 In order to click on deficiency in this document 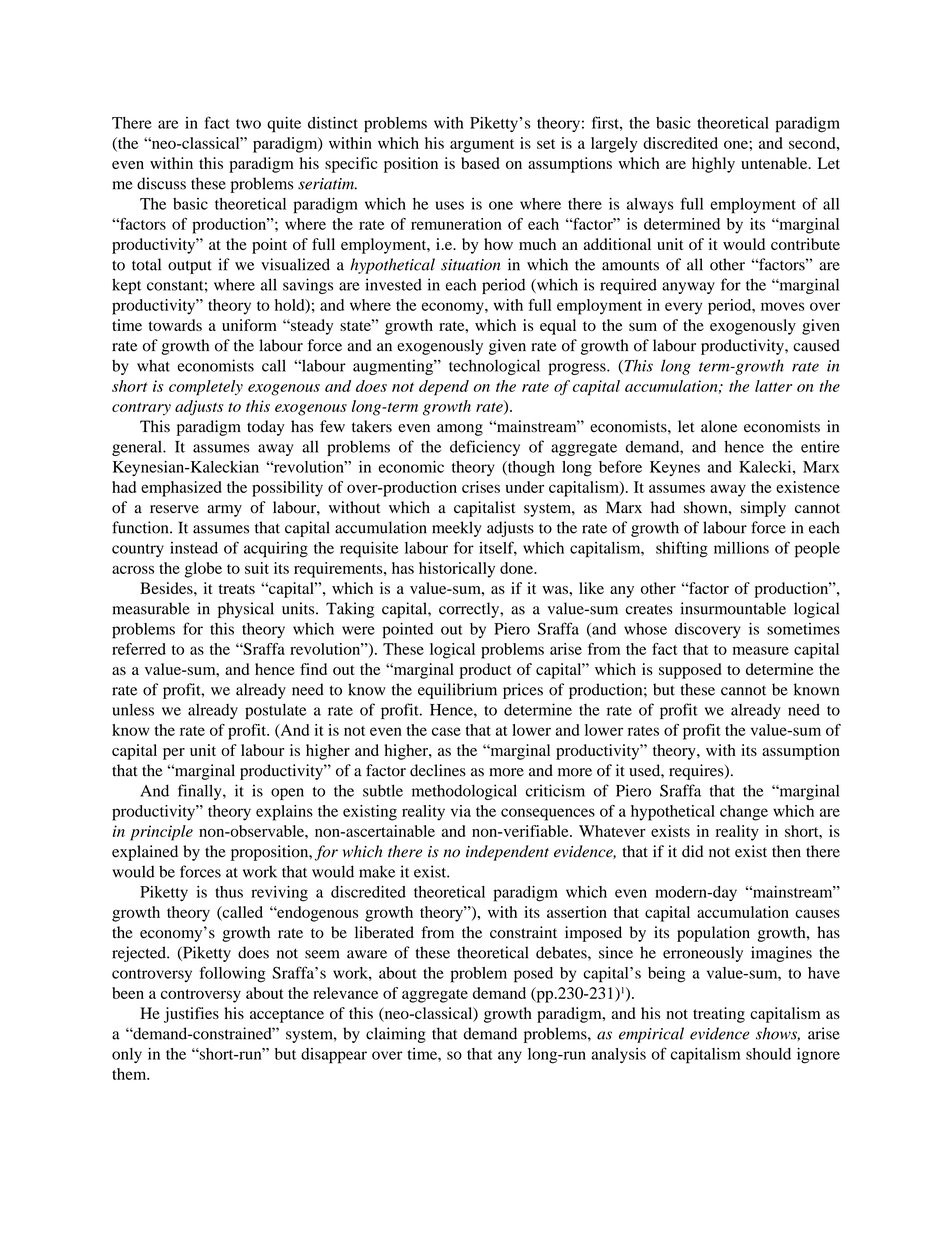, I will do `click(485, 448)`.
